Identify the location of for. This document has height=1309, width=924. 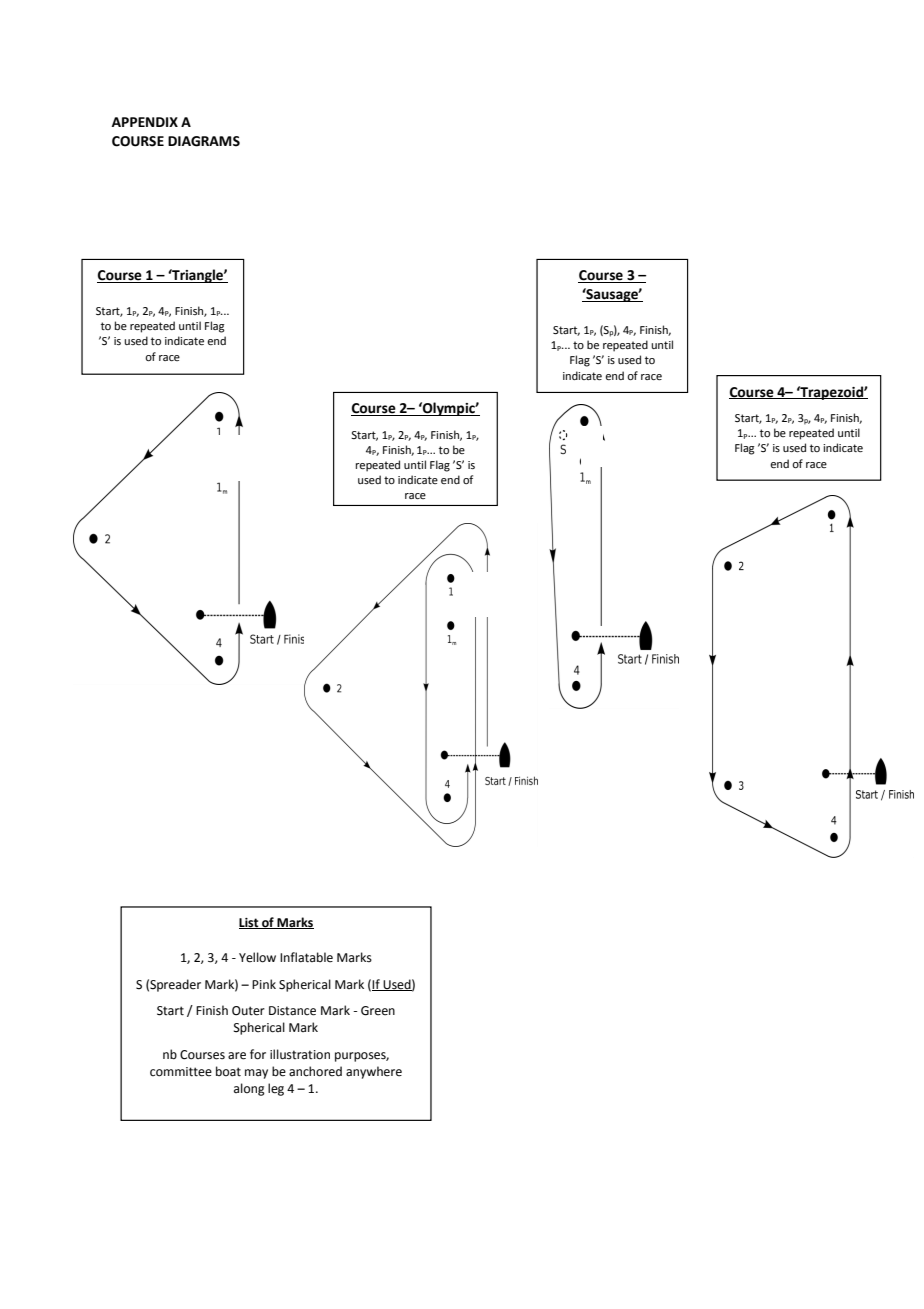
(258, 1054).
